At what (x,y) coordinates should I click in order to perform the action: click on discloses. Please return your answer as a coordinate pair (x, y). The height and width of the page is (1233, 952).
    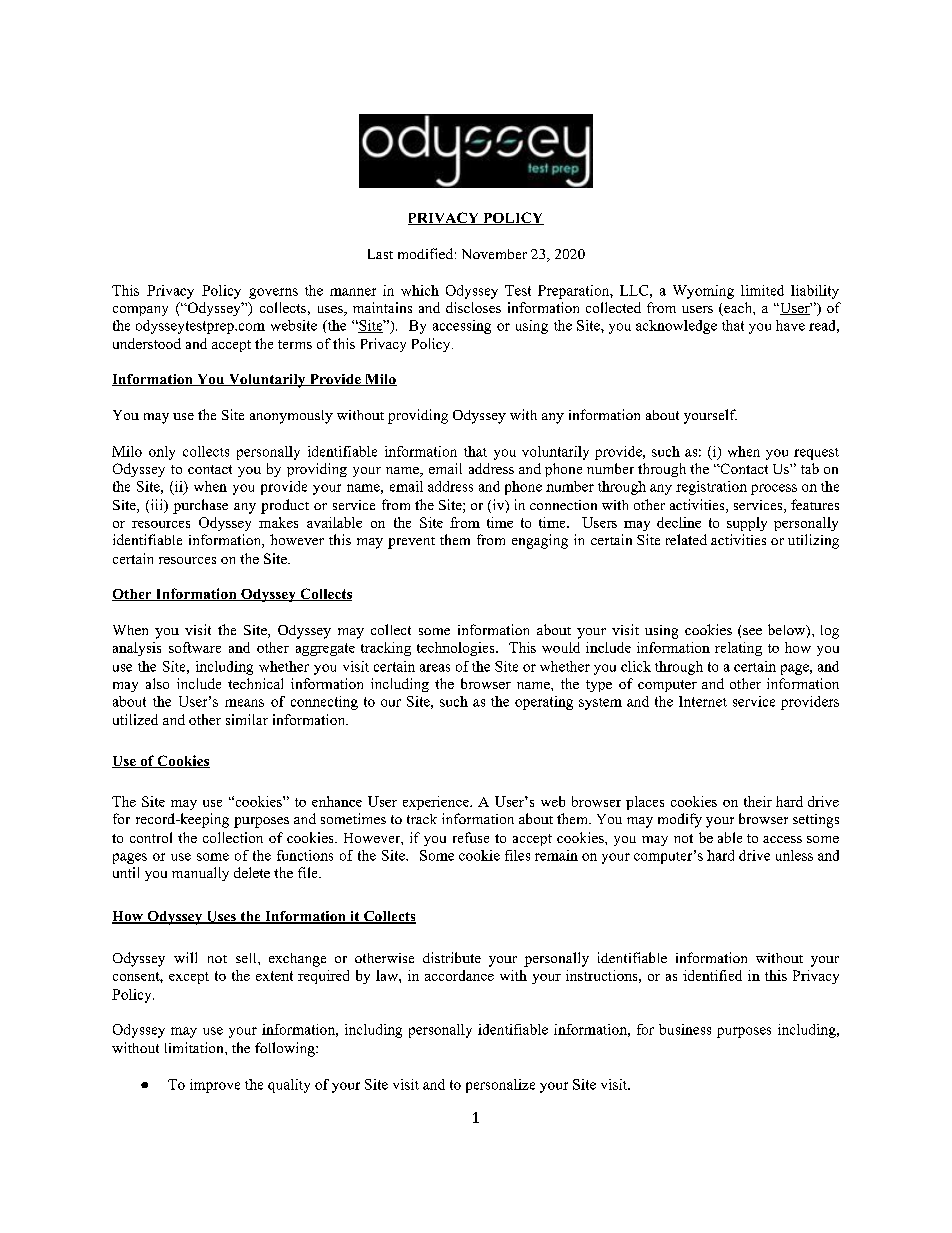
    Looking at the image, I should click on (473, 307).
